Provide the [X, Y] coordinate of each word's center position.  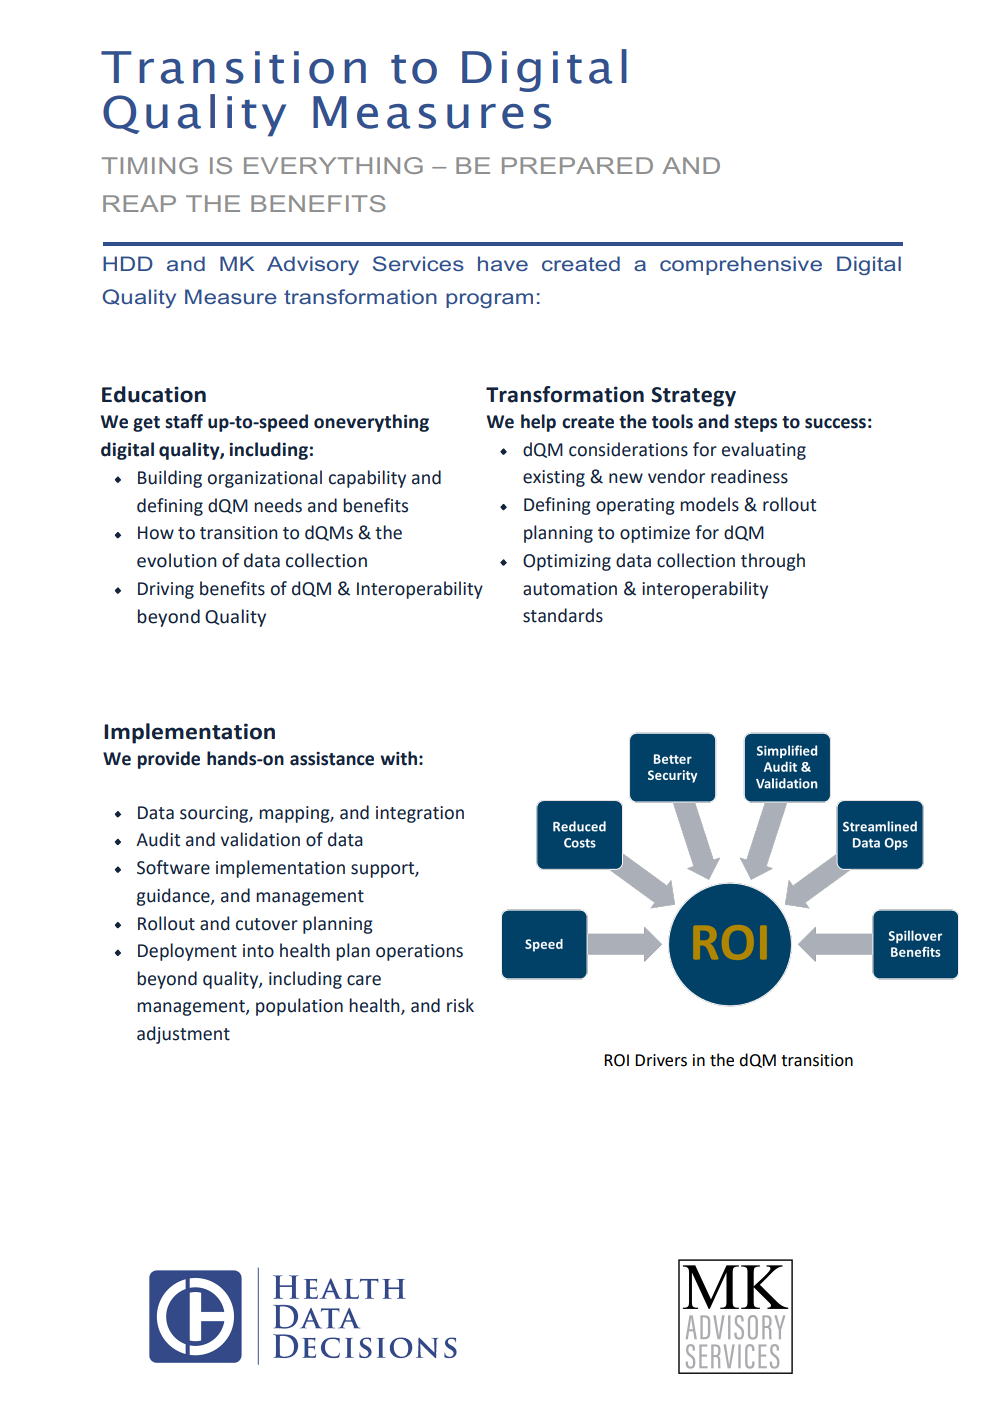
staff [184, 421]
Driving [166, 590]
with [398, 758]
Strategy [693, 397]
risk [460, 1005]
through [773, 562]
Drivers [661, 1060]
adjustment [183, 1035]
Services [418, 263]
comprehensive [741, 265]
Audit [158, 839]
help [538, 423]
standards [563, 615]
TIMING [150, 165]
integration [420, 814]
